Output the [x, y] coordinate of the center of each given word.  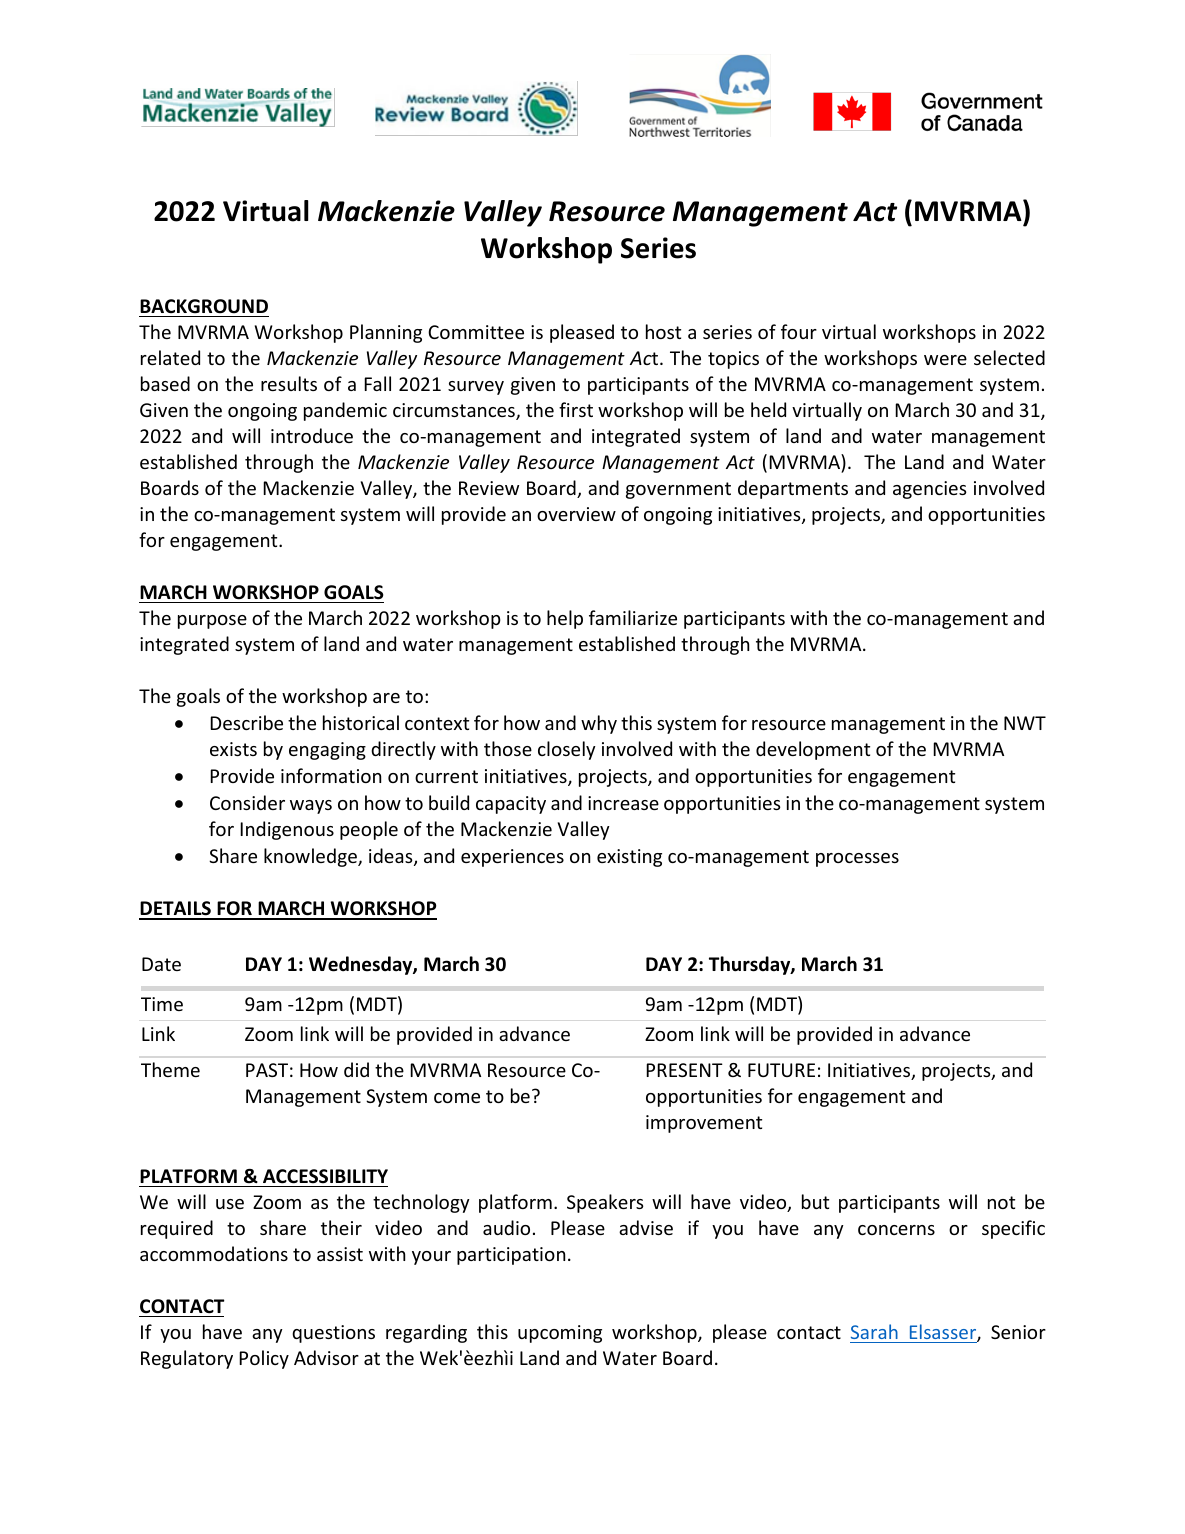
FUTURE [781, 1070]
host [663, 331]
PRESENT [684, 1070]
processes [857, 860]
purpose [212, 622]
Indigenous [287, 830]
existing [629, 858]
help [565, 619]
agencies [930, 490]
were [945, 360]
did [356, 1069]
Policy [264, 1359]
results [289, 383]
